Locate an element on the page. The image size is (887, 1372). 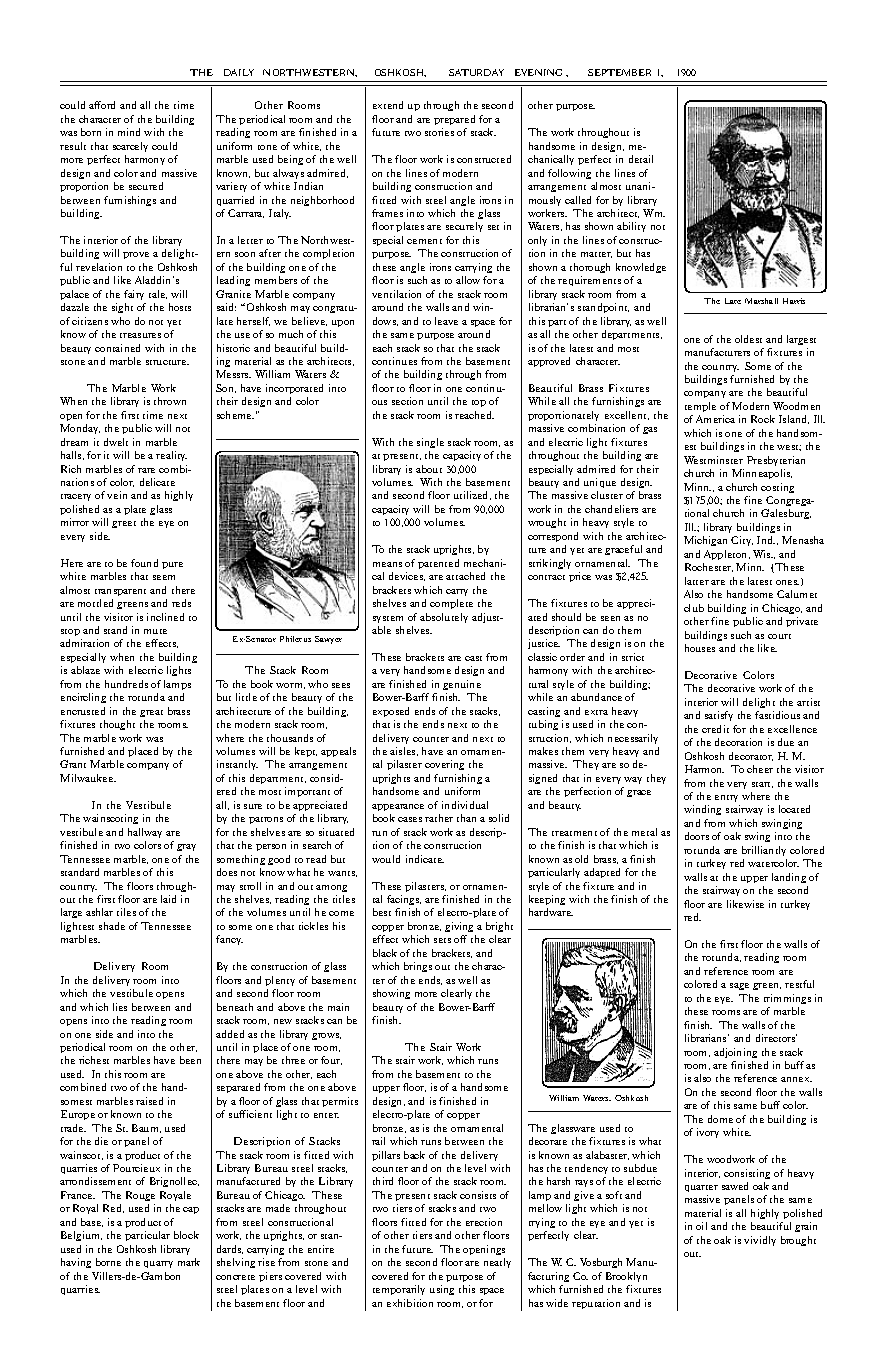
detail is located at coordinates (641, 159).
